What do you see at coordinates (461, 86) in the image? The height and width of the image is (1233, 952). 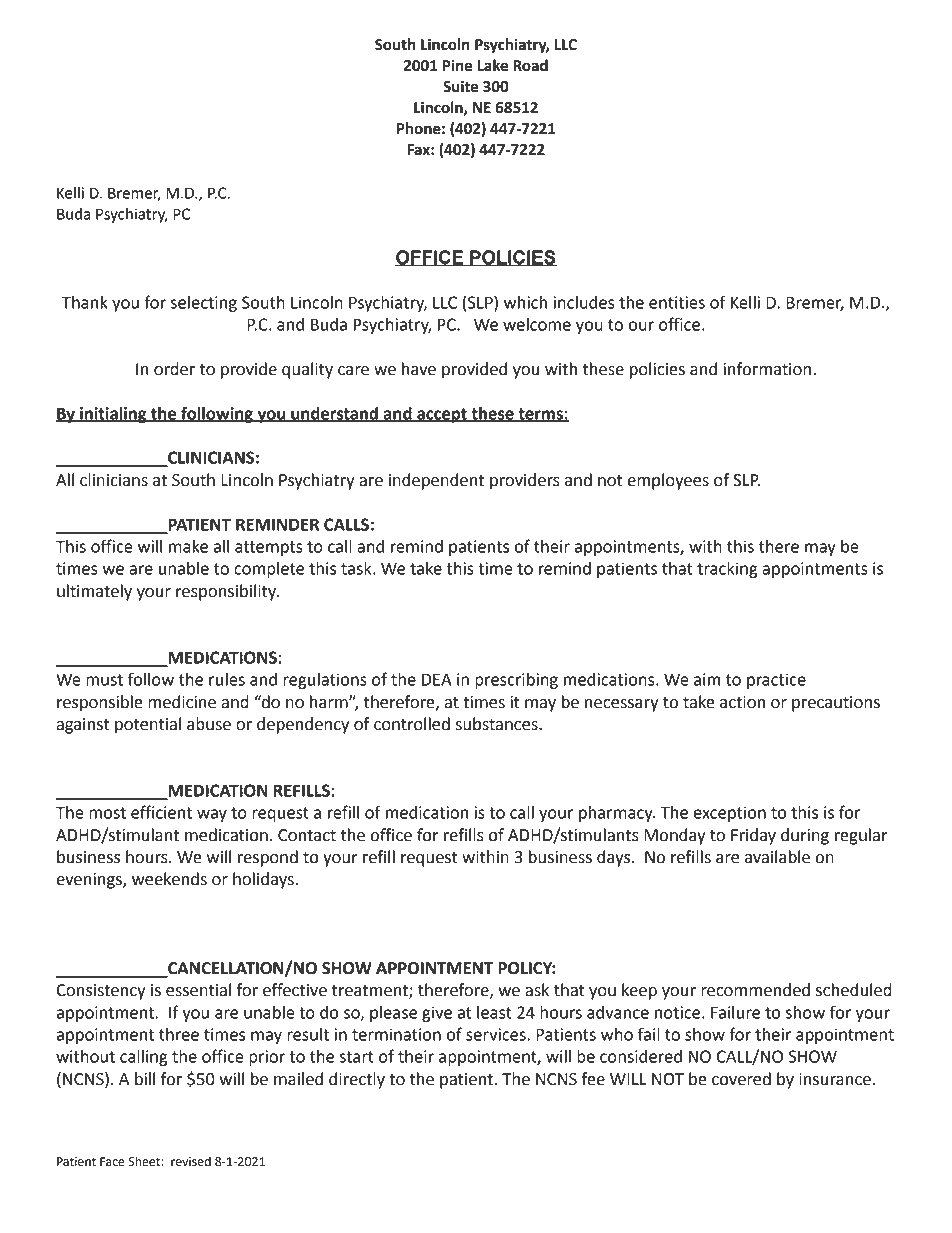 I see `Suite` at bounding box center [461, 86].
